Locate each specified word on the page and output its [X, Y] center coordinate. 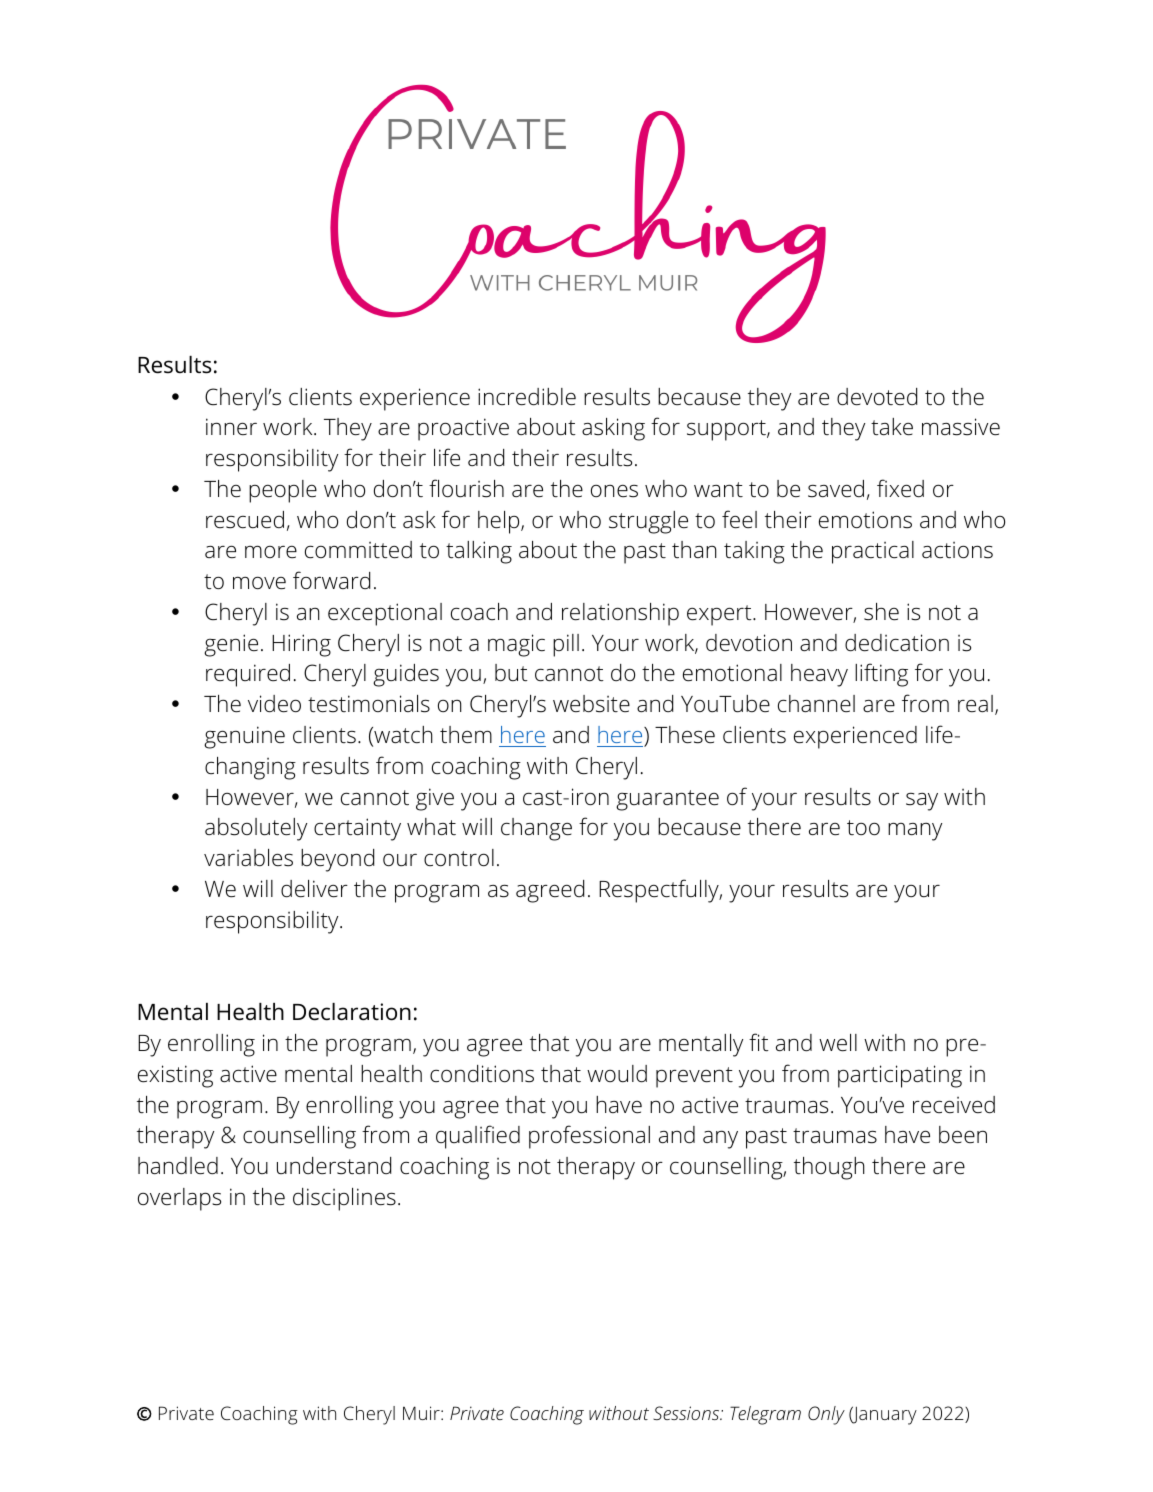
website [591, 704]
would [617, 1074]
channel [816, 704]
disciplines [344, 1199]
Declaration [352, 1012]
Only [826, 1415]
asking [613, 429]
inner [231, 426]
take [892, 427]
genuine [244, 737]
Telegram [765, 1415]
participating [900, 1076]
